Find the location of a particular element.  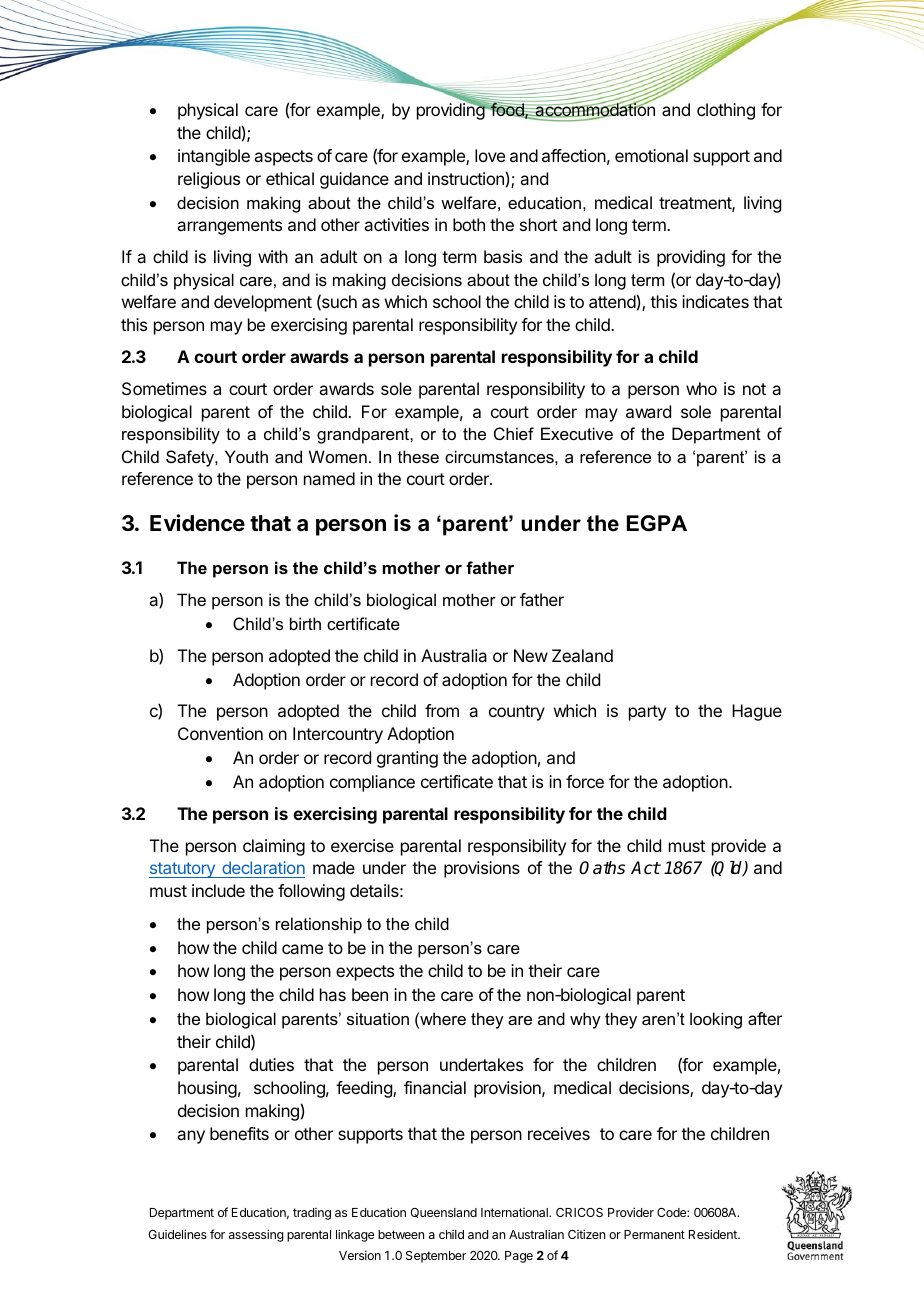

Oaths is located at coordinates (602, 868).
